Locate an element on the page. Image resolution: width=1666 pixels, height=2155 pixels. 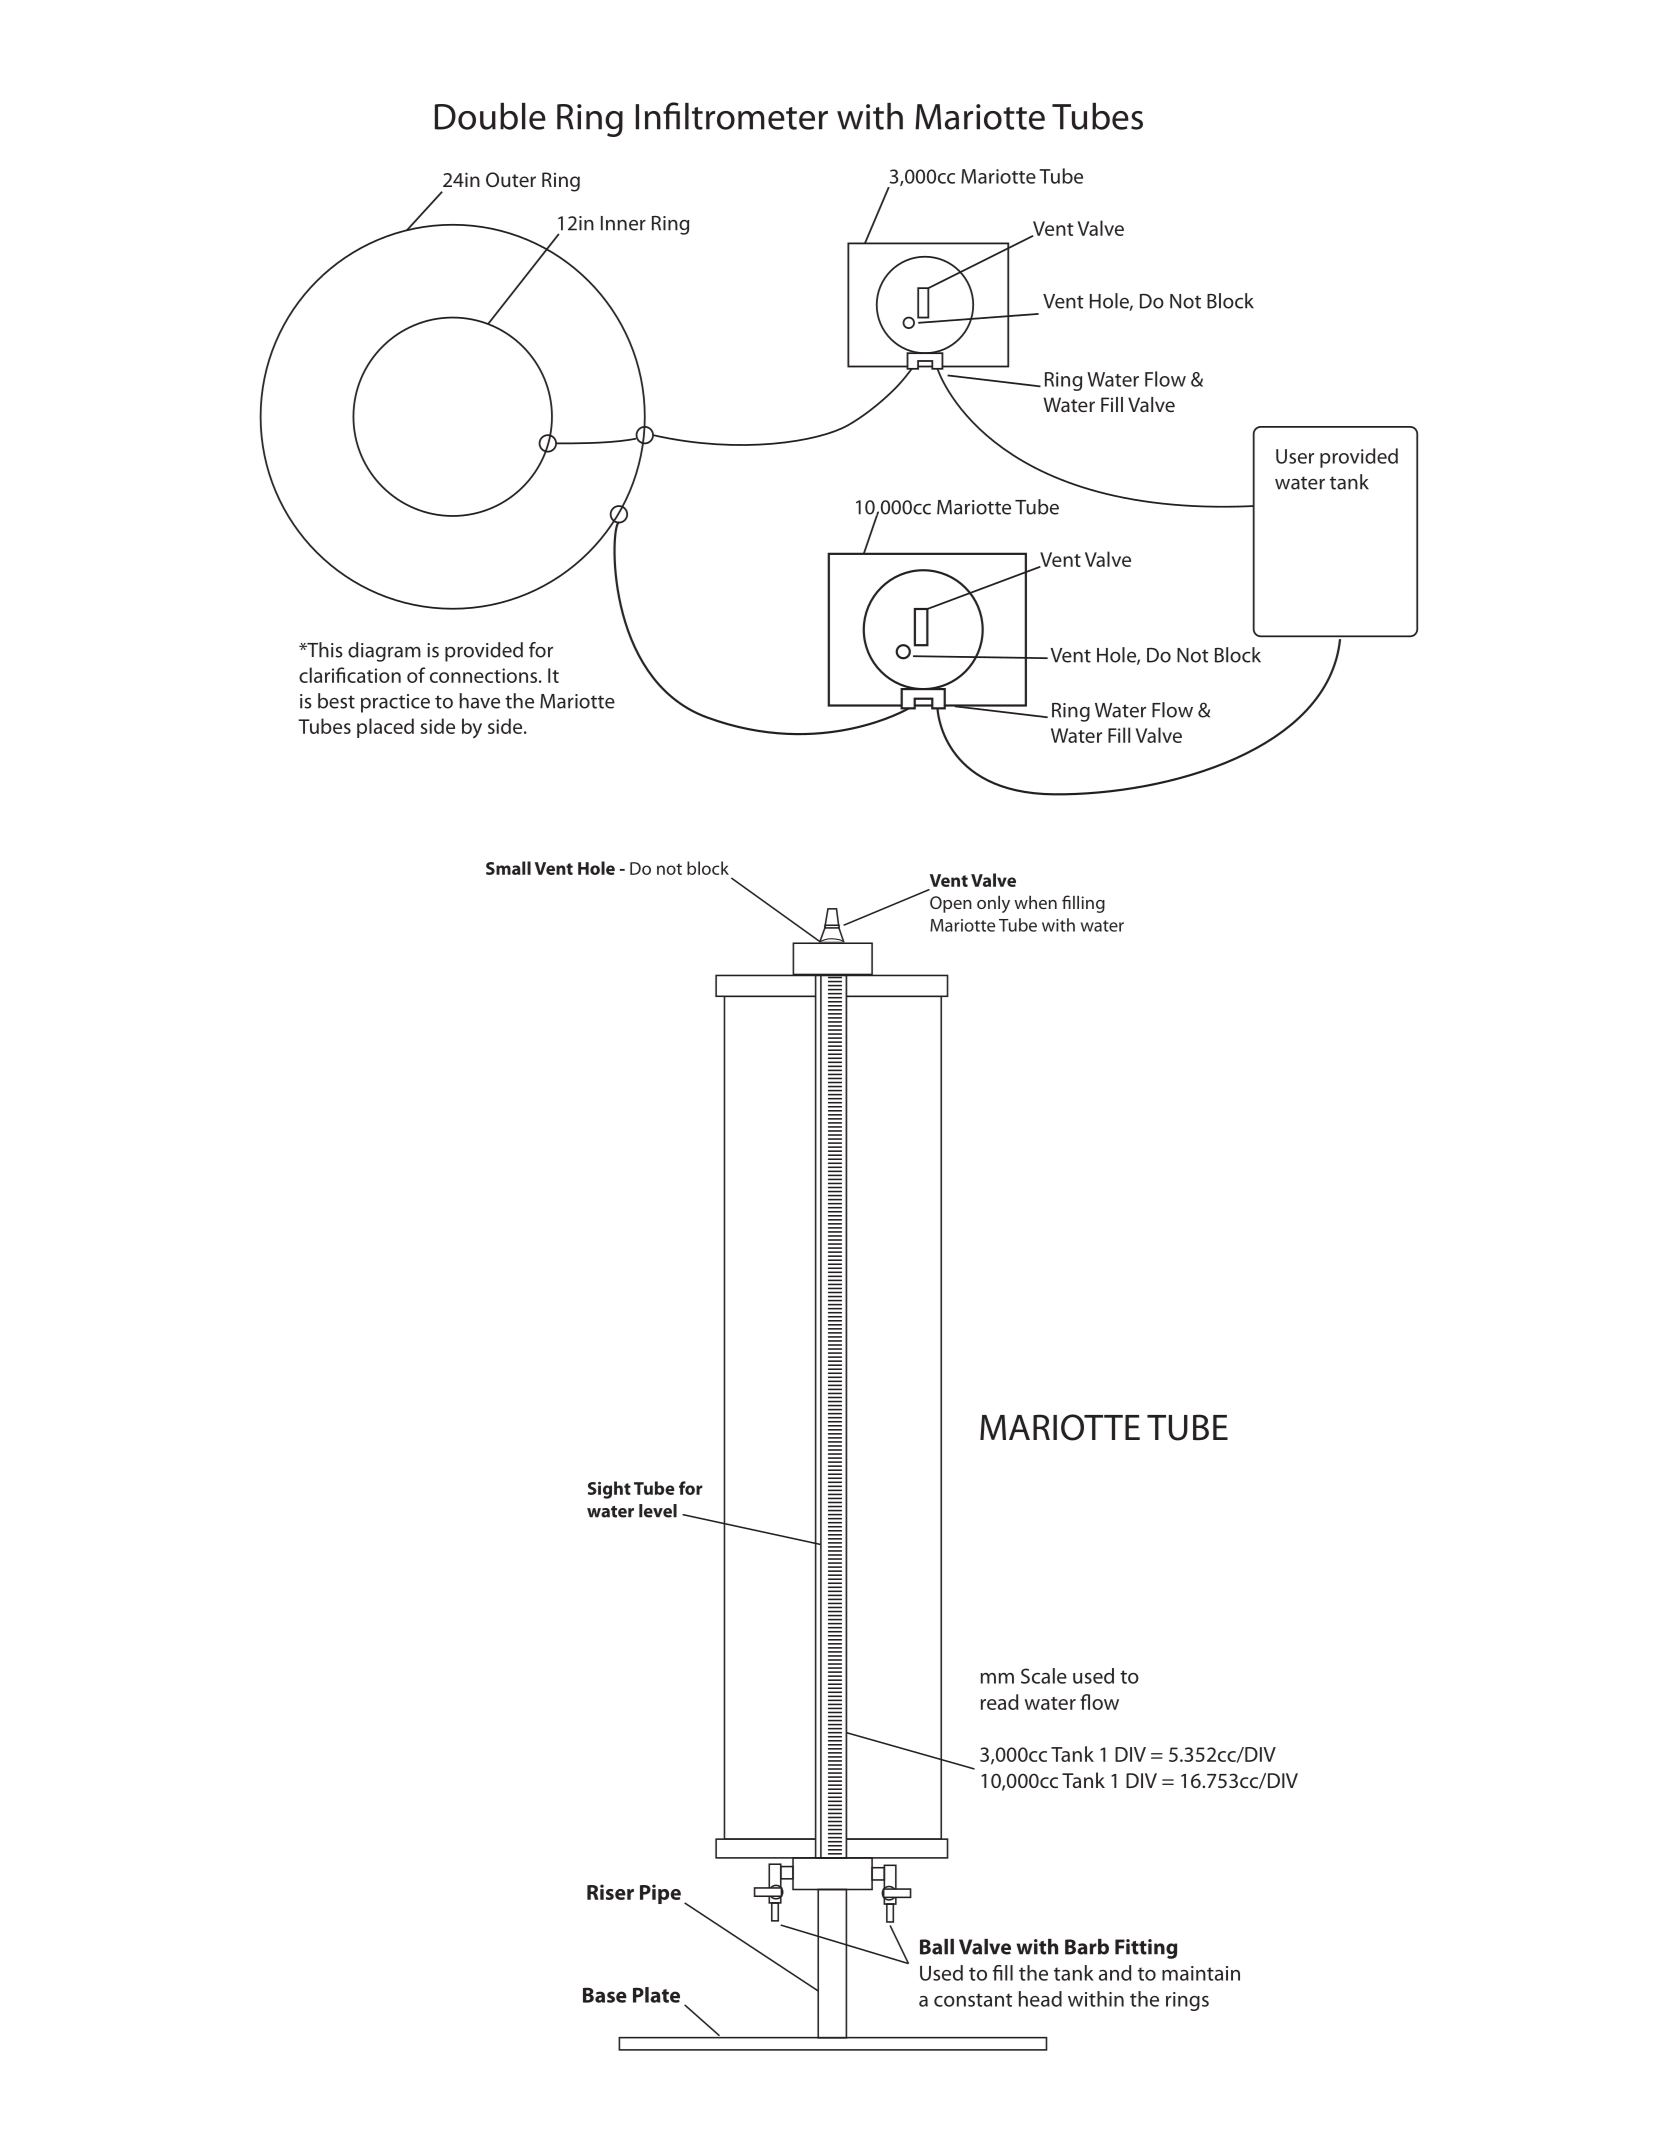
when is located at coordinates (1035, 902).
